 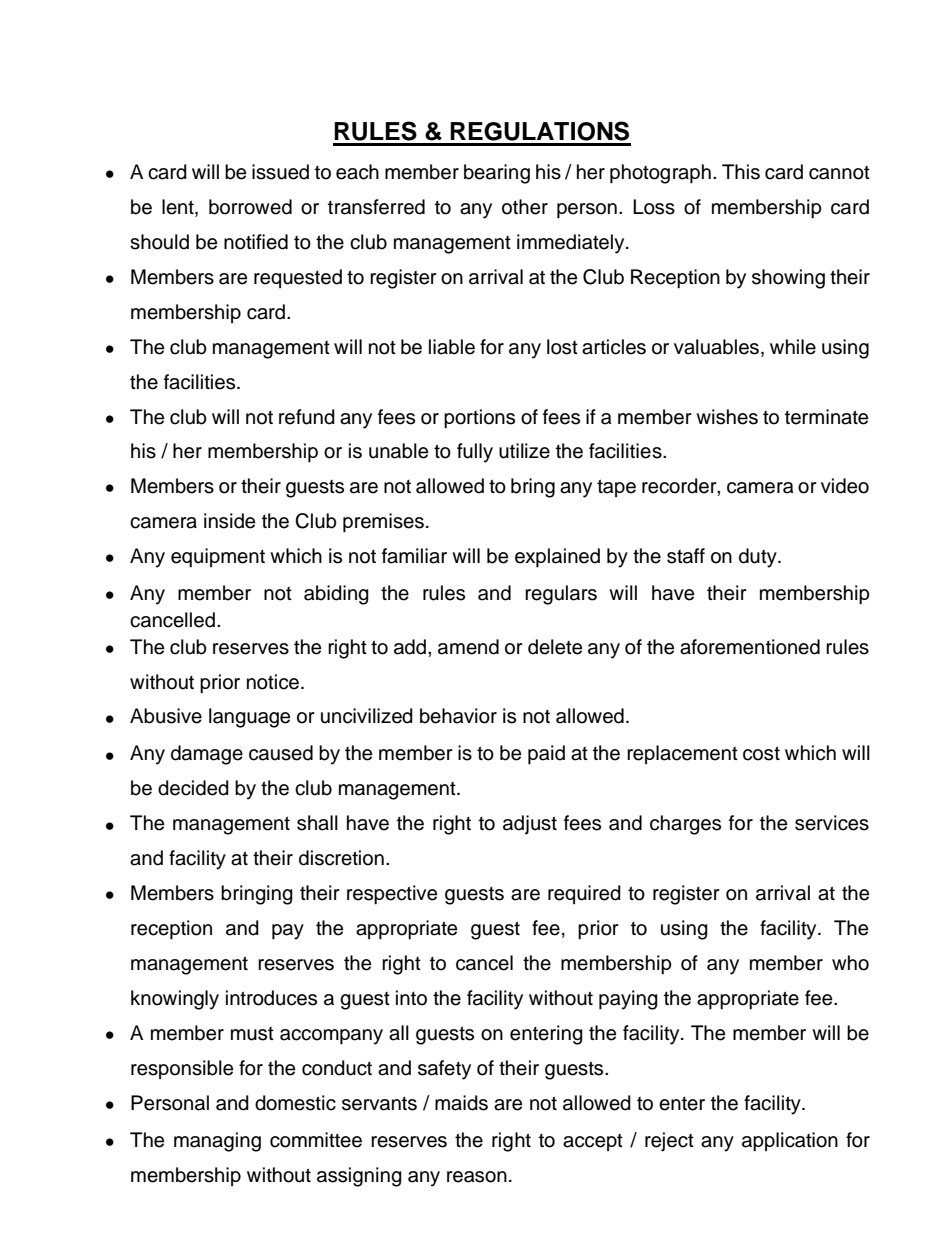 I want to click on notice, so click(x=273, y=682).
